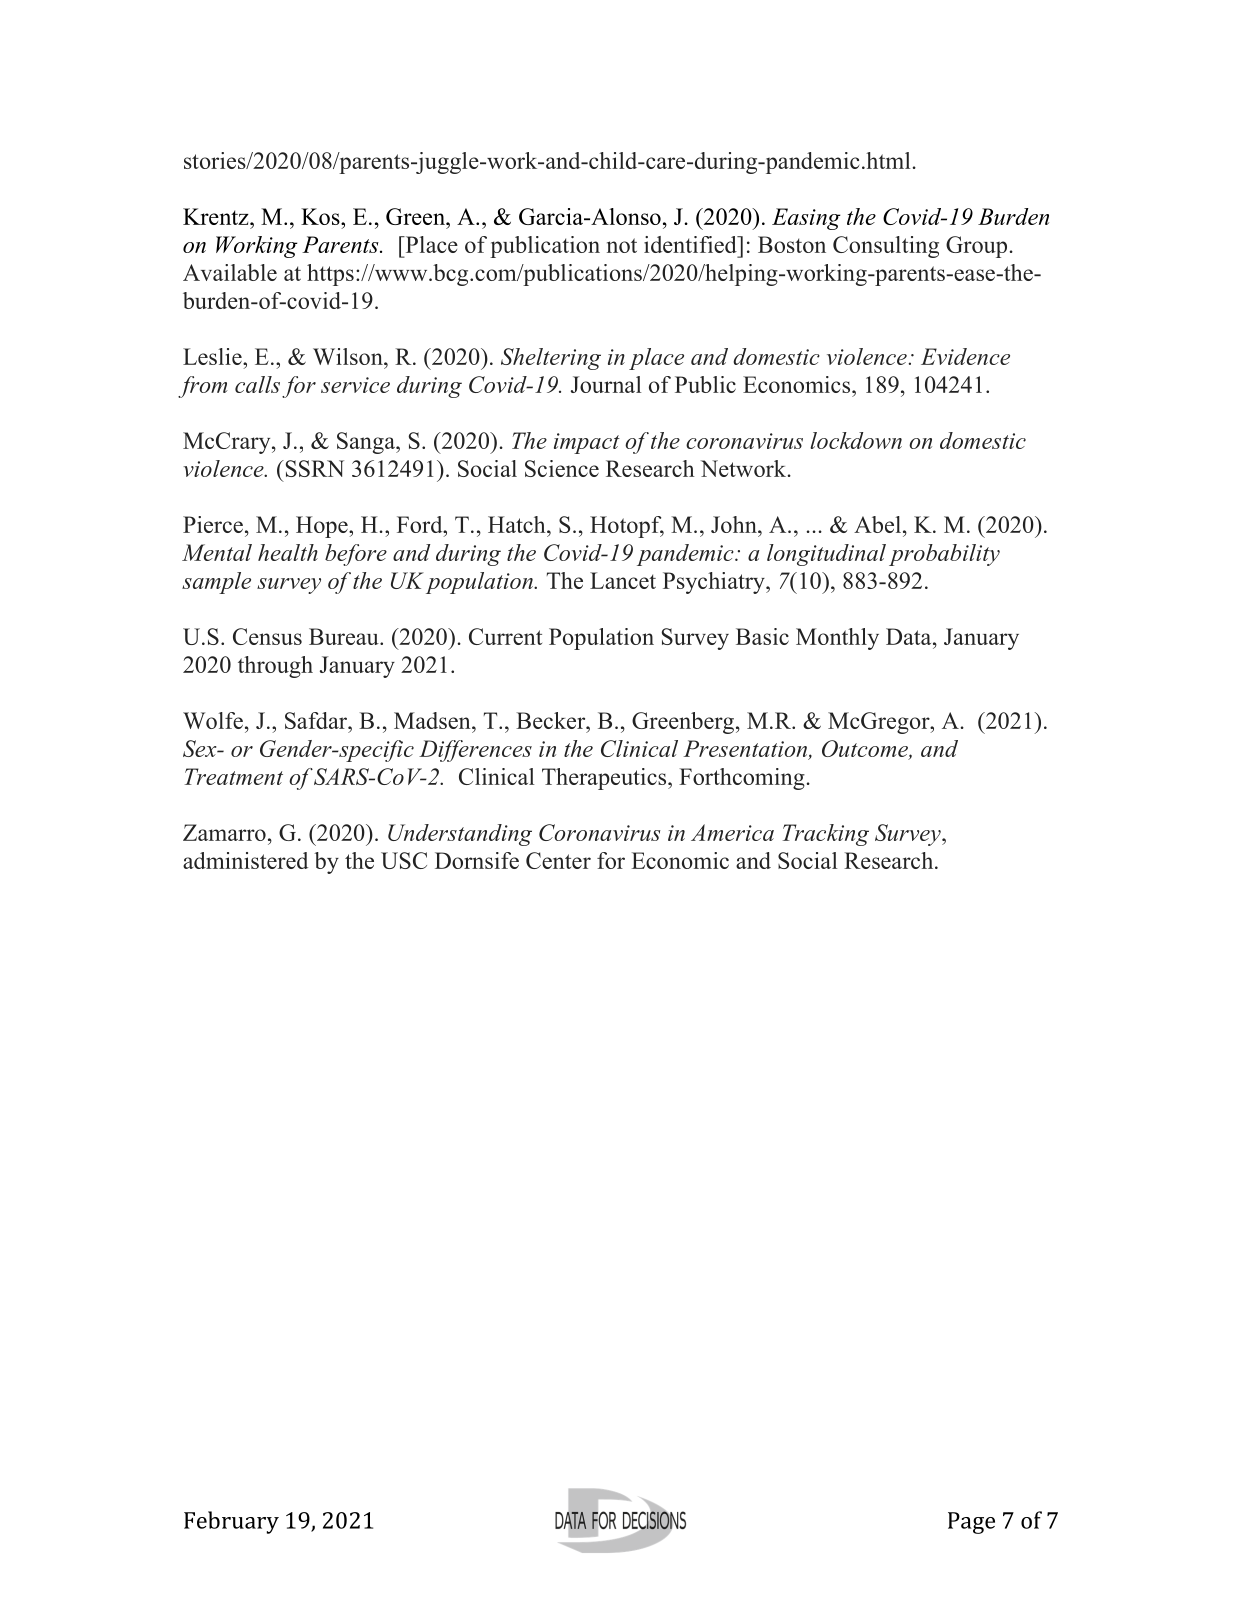  Describe the element at coordinates (321, 216) in the page. I see `Kos` at that location.
